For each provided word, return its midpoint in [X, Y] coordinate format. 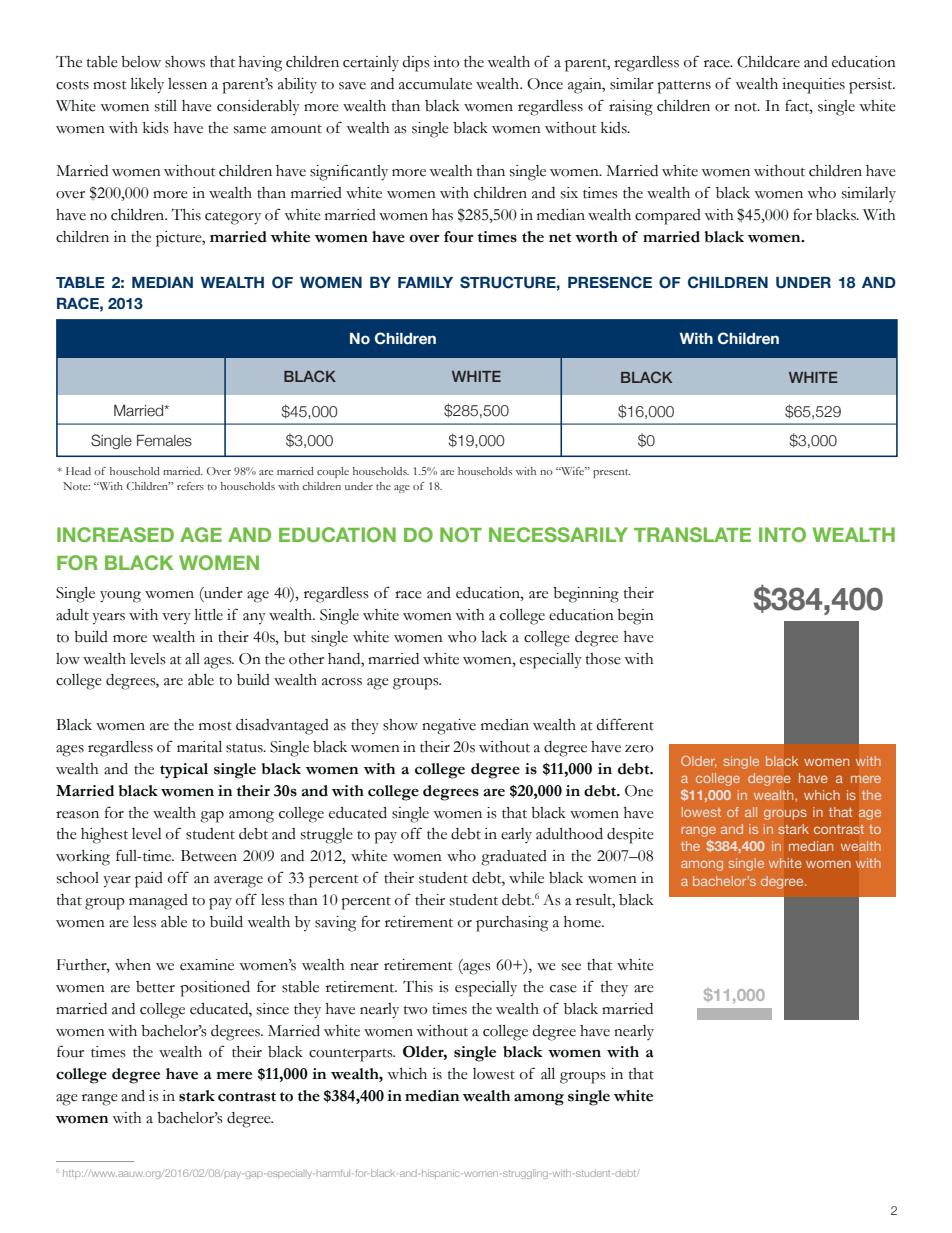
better [155, 987]
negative [449, 727]
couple [333, 472]
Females [164, 440]
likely [147, 86]
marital [199, 747]
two [416, 1010]
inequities [813, 86]
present [612, 473]
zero [639, 749]
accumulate [435, 84]
